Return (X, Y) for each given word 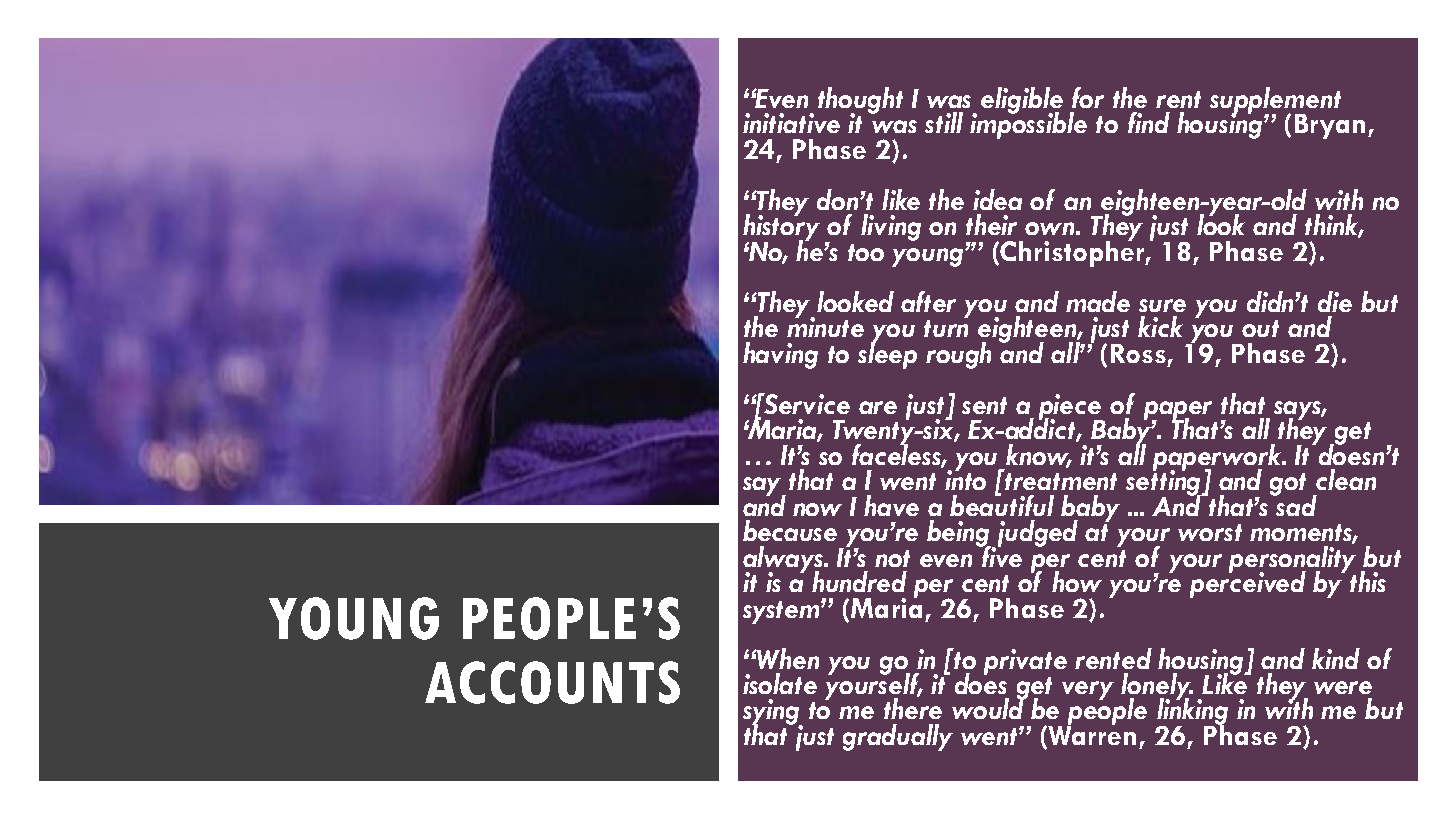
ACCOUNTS (552, 682)
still (944, 122)
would (990, 707)
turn (946, 328)
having (780, 355)
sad (1295, 504)
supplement (1275, 101)
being (960, 534)
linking (1192, 712)
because (790, 530)
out (1260, 328)
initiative (791, 123)
